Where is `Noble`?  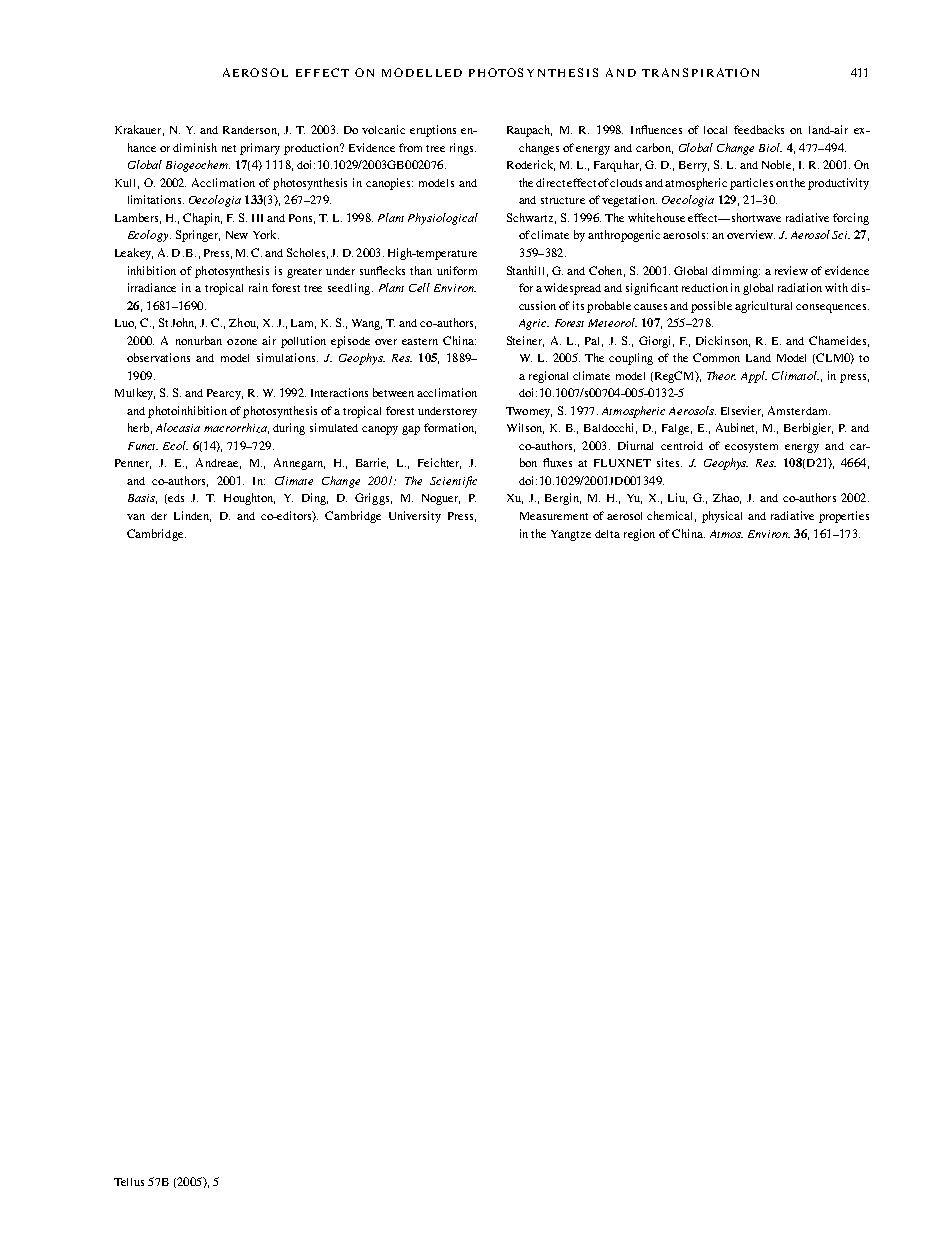
Noble is located at coordinates (778, 165).
